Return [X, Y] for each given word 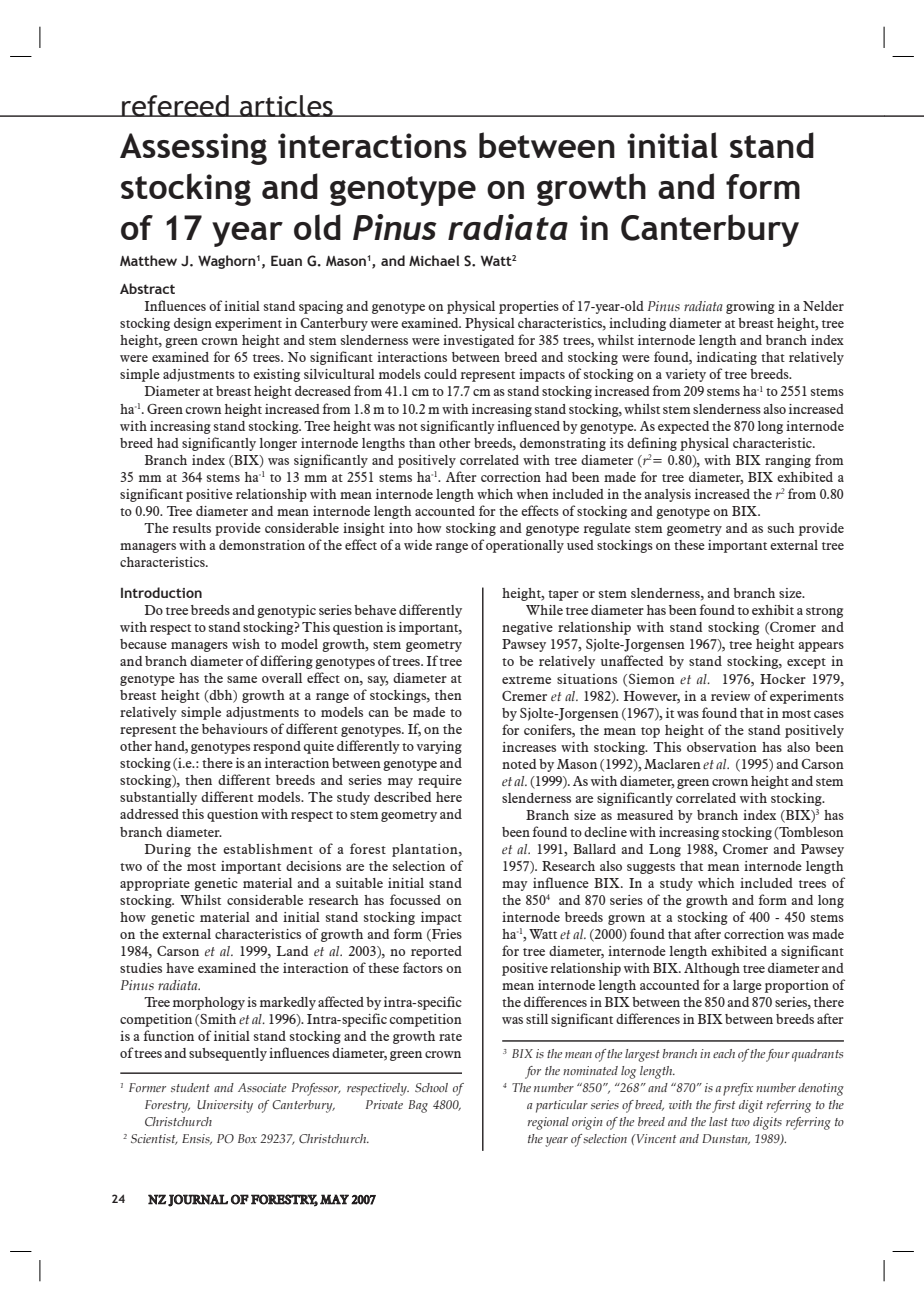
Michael [434, 260]
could [440, 374]
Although [712, 969]
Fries [446, 935]
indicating [727, 358]
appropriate [155, 884]
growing [750, 307]
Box [247, 1138]
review [730, 696]
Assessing [193, 149]
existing [276, 375]
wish [246, 644]
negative [527, 628]
